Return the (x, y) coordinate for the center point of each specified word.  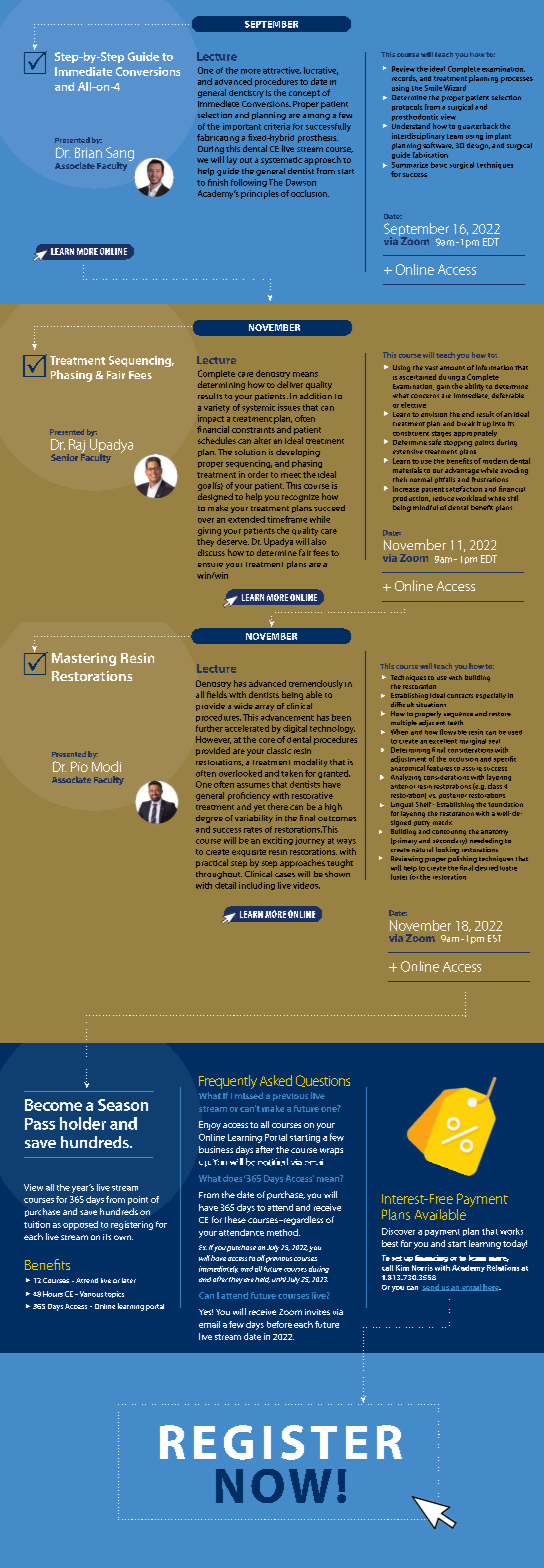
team (455, 136)
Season (123, 1105)
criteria (277, 126)
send (431, 1287)
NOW (274, 1486)
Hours (53, 1294)
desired (486, 868)
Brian (88, 152)
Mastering (84, 659)
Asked (276, 1080)
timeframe (287, 519)
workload (471, 498)
